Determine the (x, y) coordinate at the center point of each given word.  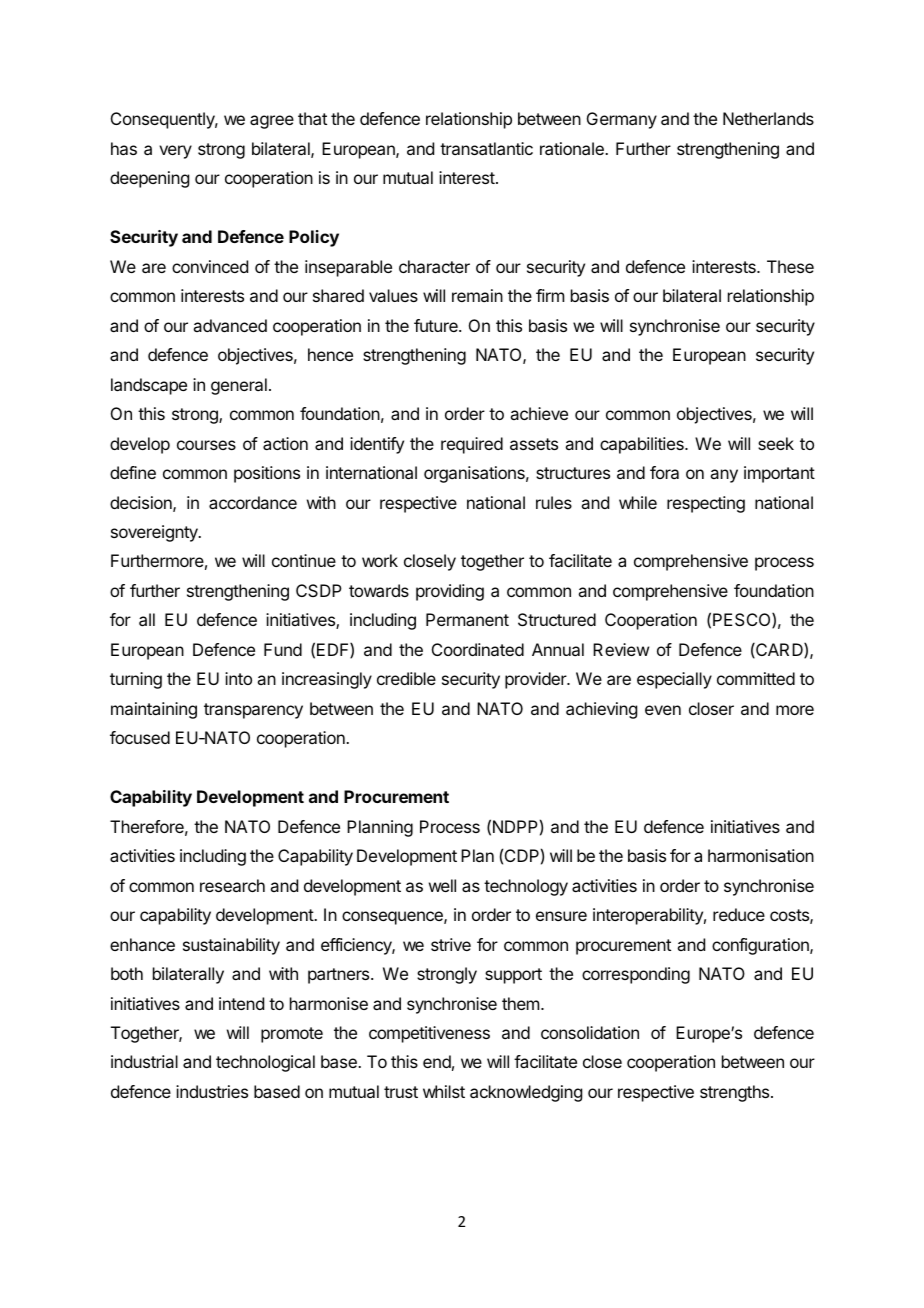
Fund (283, 649)
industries (212, 1091)
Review (621, 649)
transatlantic (486, 148)
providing (450, 592)
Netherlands (768, 118)
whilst (444, 1091)
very (175, 152)
